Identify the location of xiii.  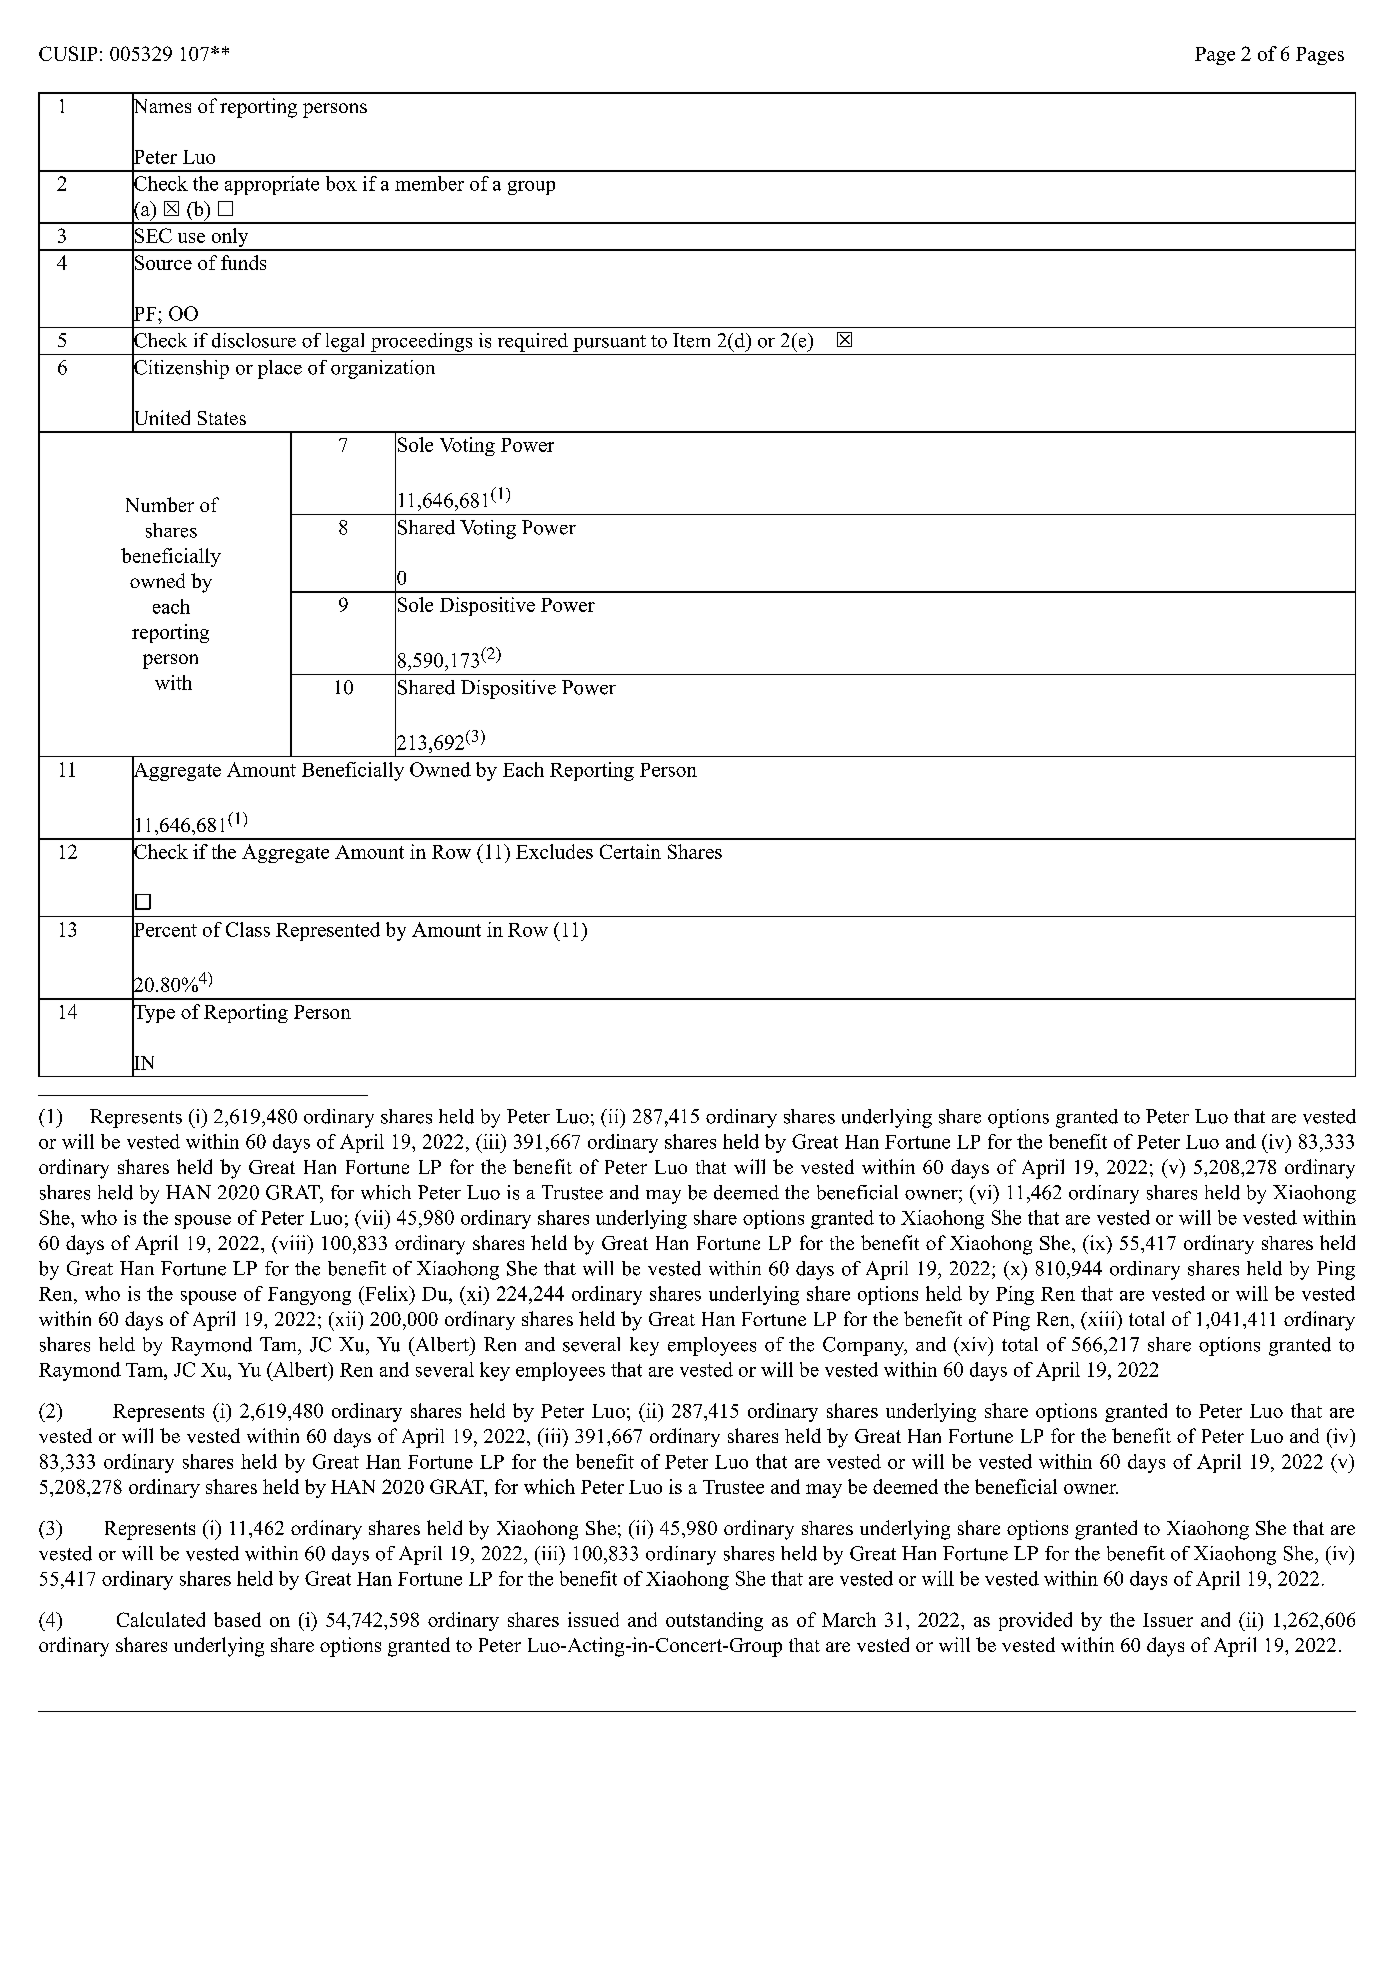
(1101, 1318).
